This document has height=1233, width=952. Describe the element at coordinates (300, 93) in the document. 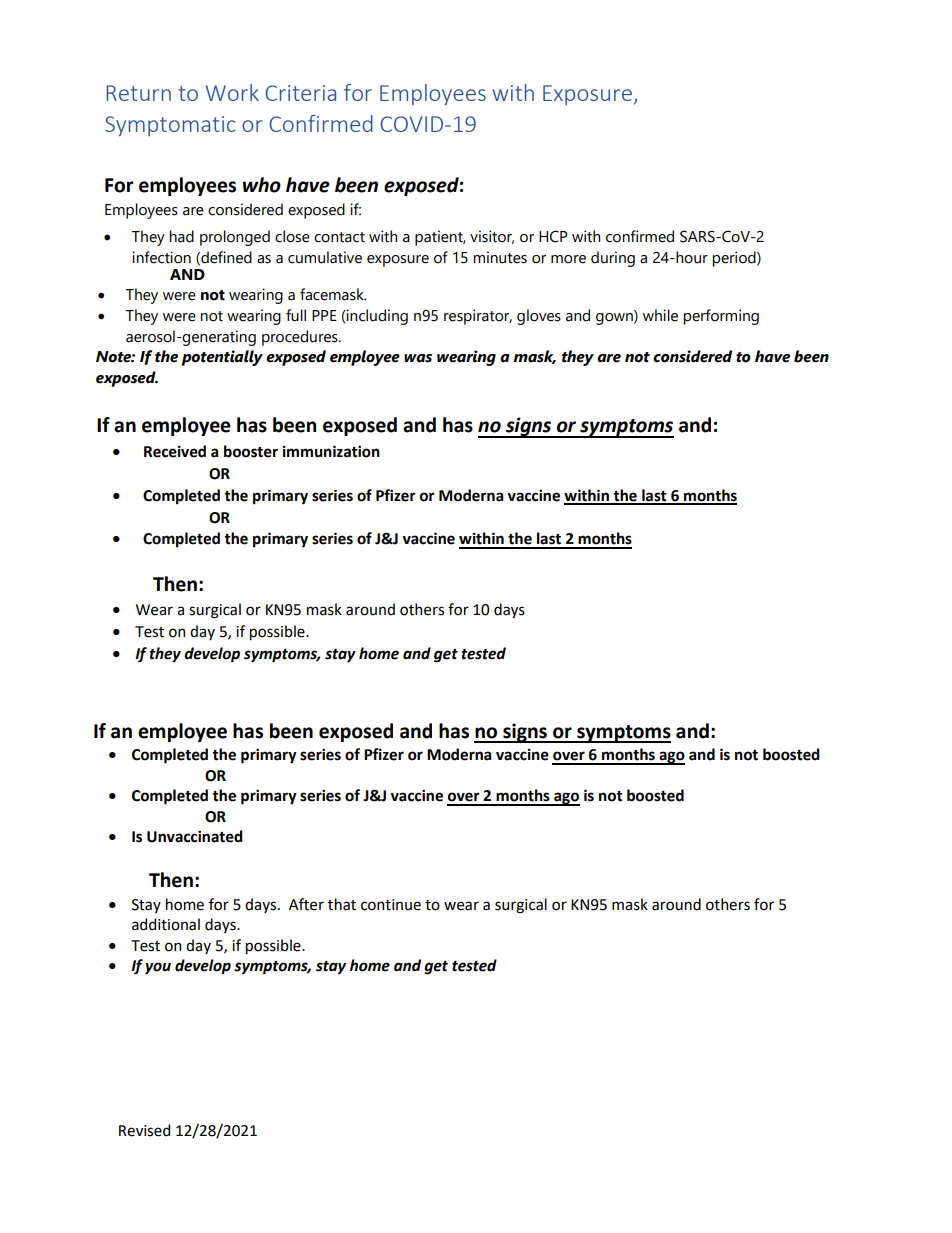

I see `Criteria` at that location.
